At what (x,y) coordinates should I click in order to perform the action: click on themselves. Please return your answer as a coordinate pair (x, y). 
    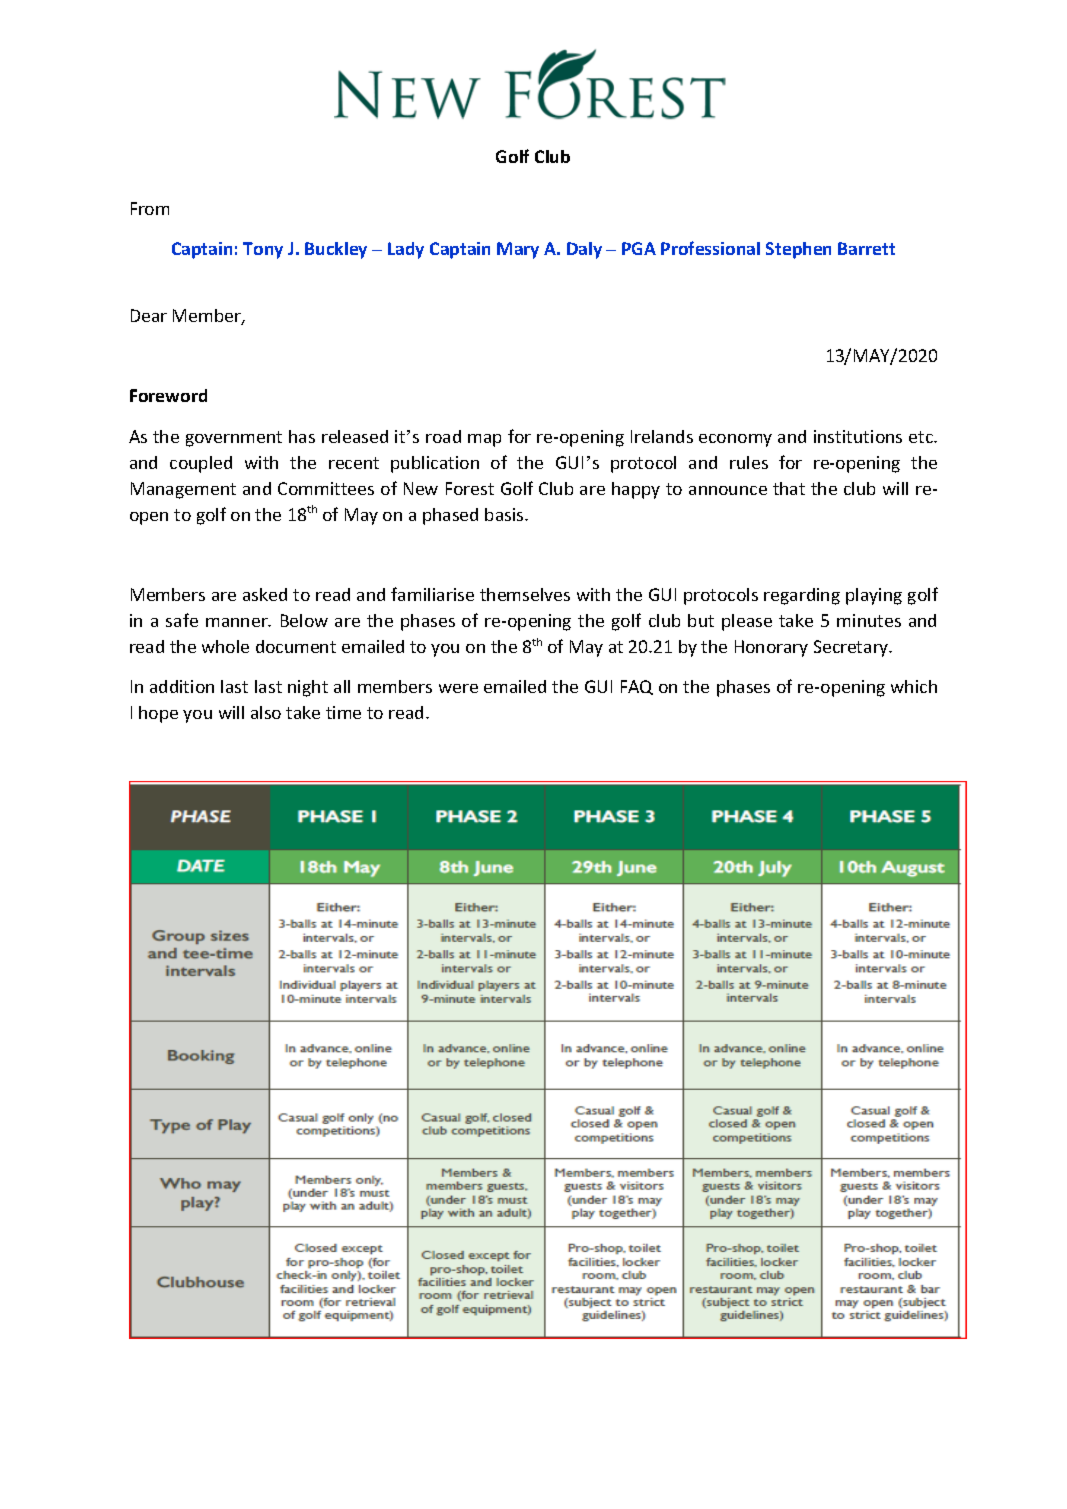
    Looking at the image, I should click on (525, 594).
